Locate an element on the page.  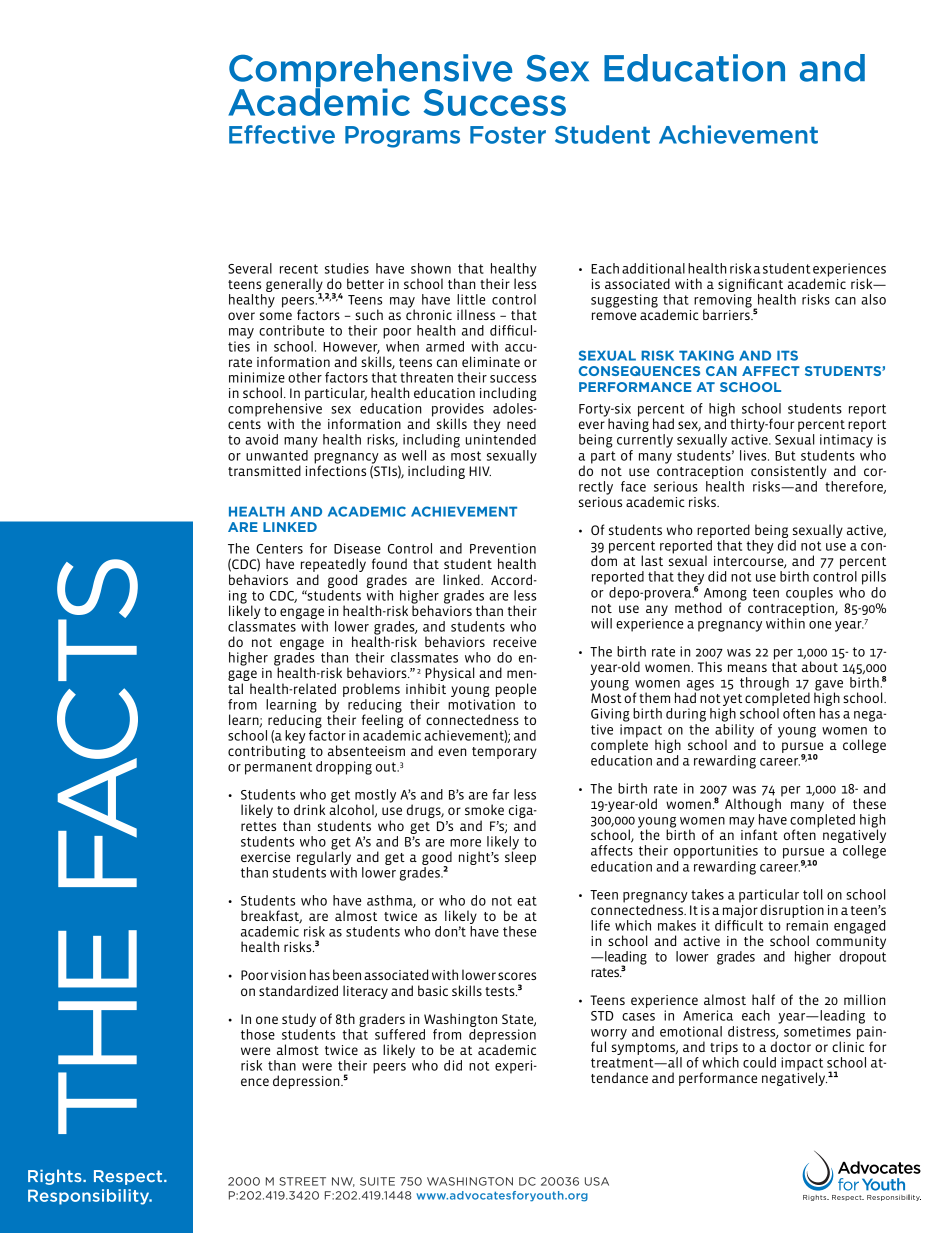
regularly is located at coordinates (324, 857).
